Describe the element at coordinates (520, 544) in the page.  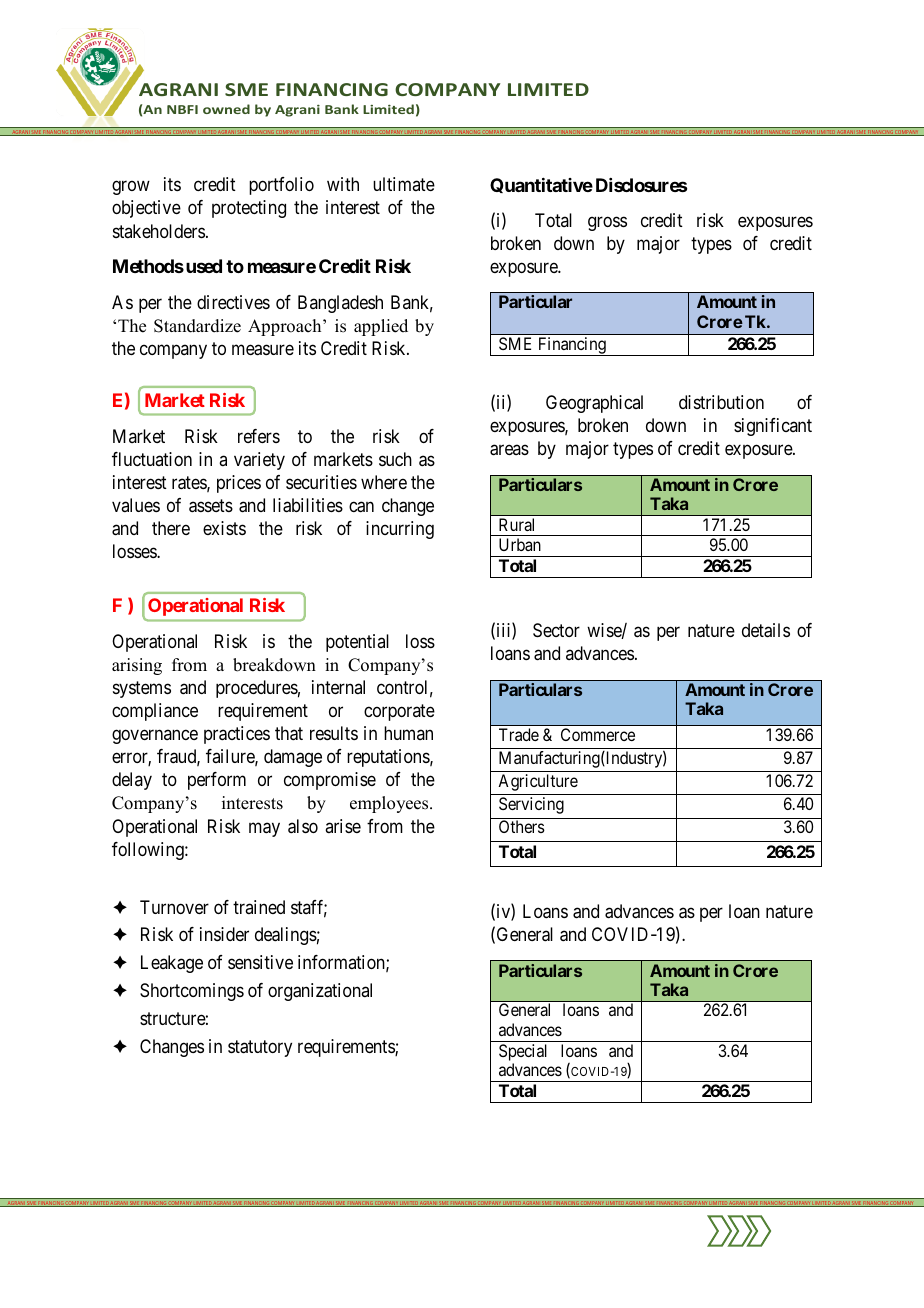
I see `Urban` at that location.
